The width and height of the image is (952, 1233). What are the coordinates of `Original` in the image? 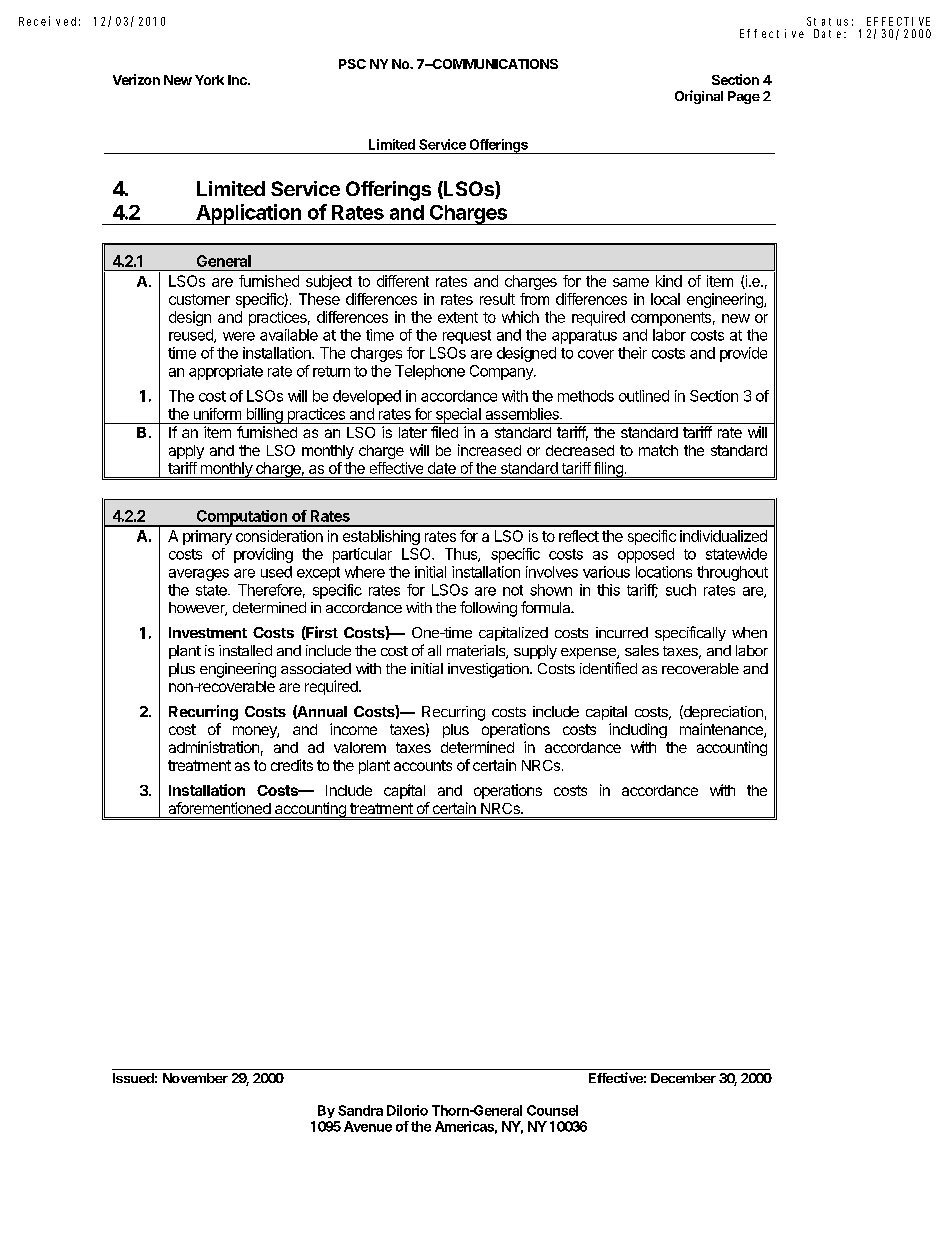 It's located at (699, 97).
